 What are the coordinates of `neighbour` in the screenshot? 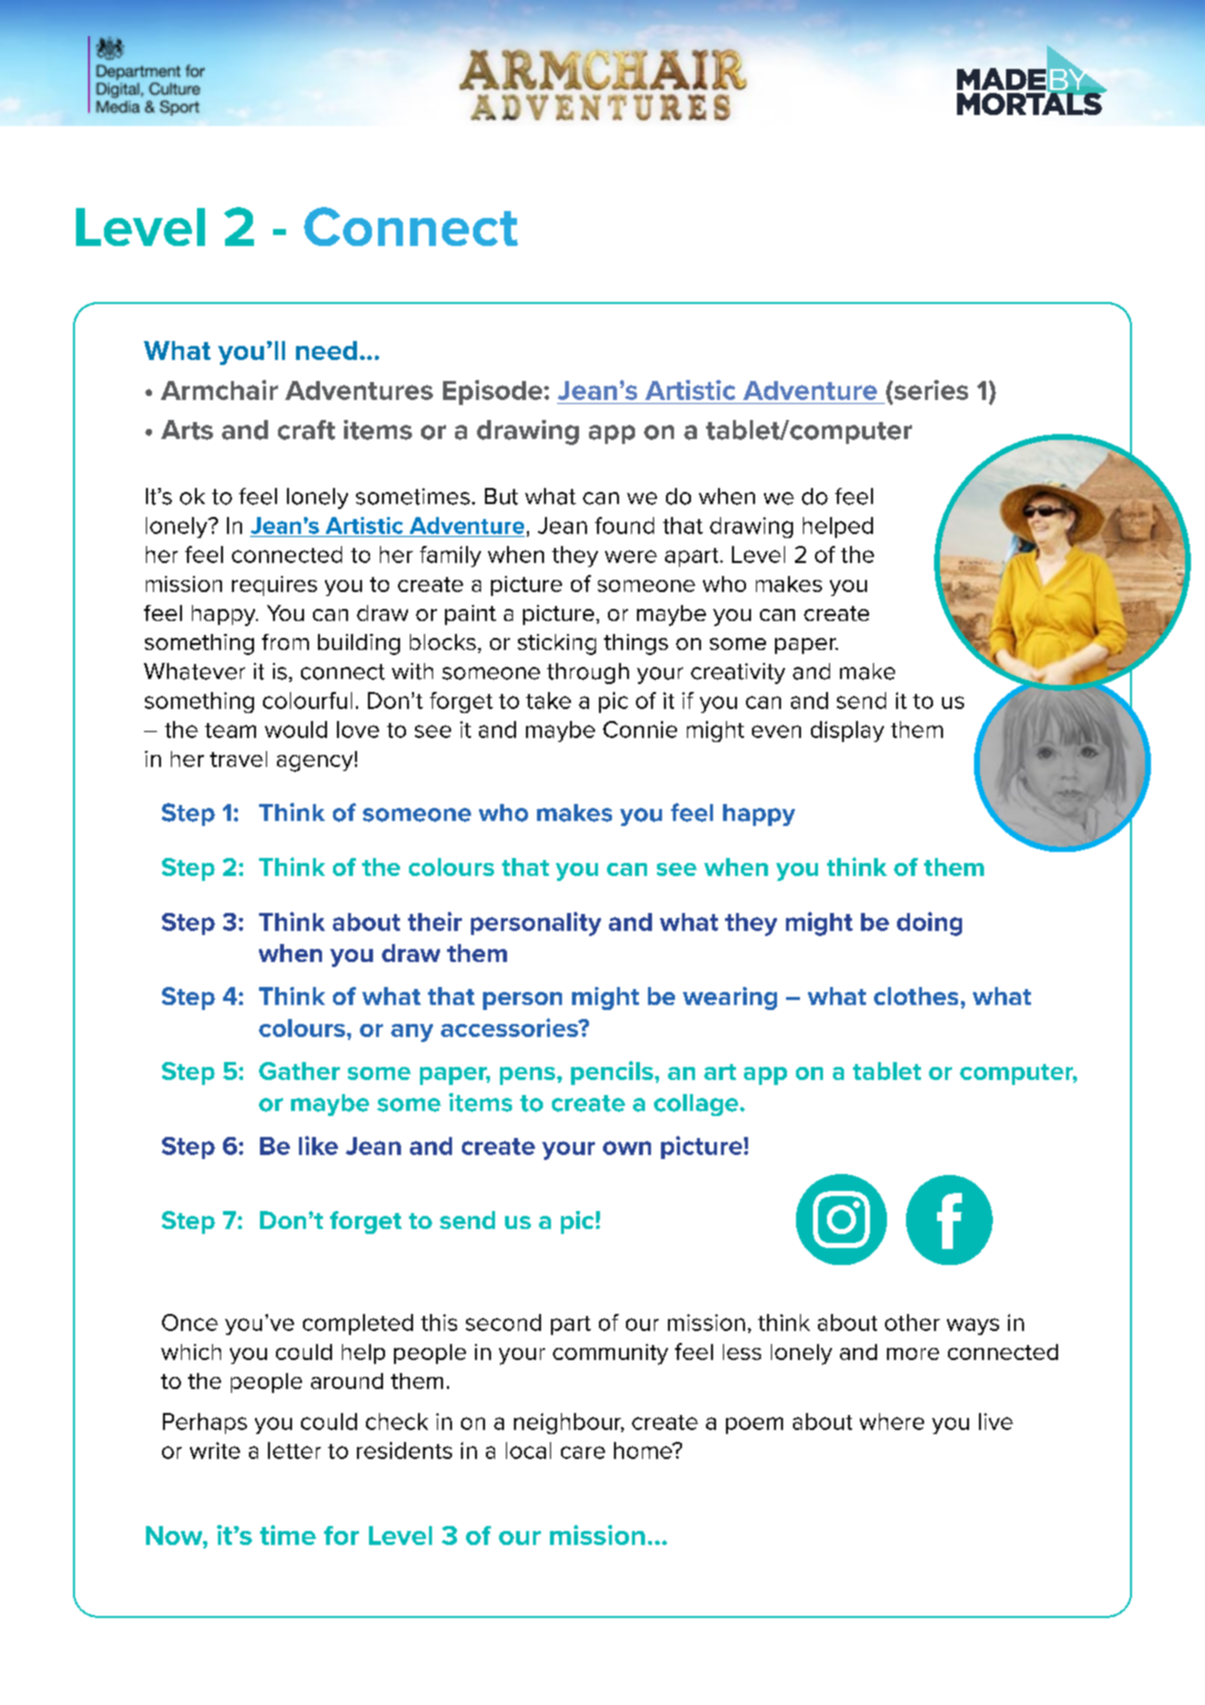 It's located at (569, 1423).
